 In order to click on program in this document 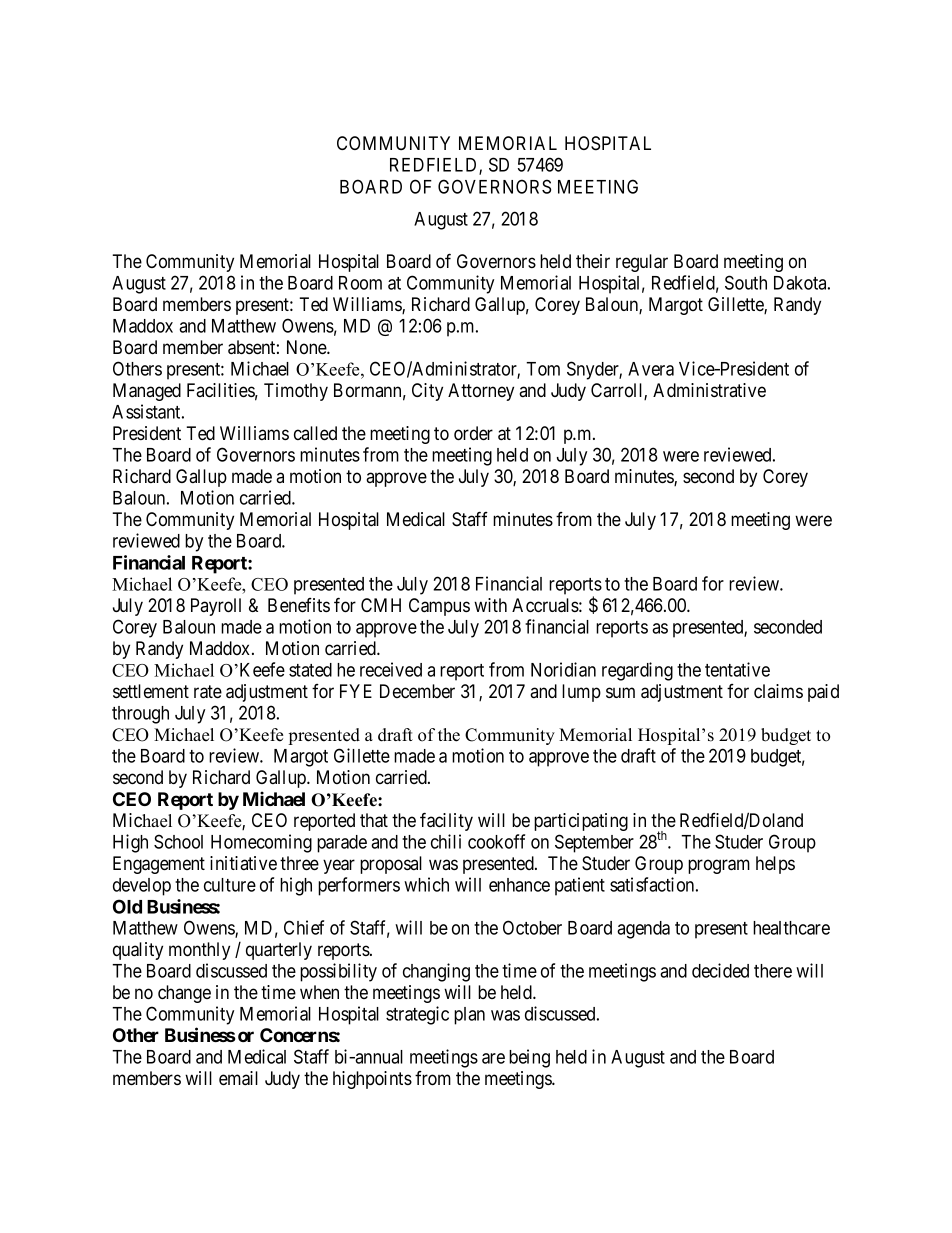, I will do `click(719, 866)`.
